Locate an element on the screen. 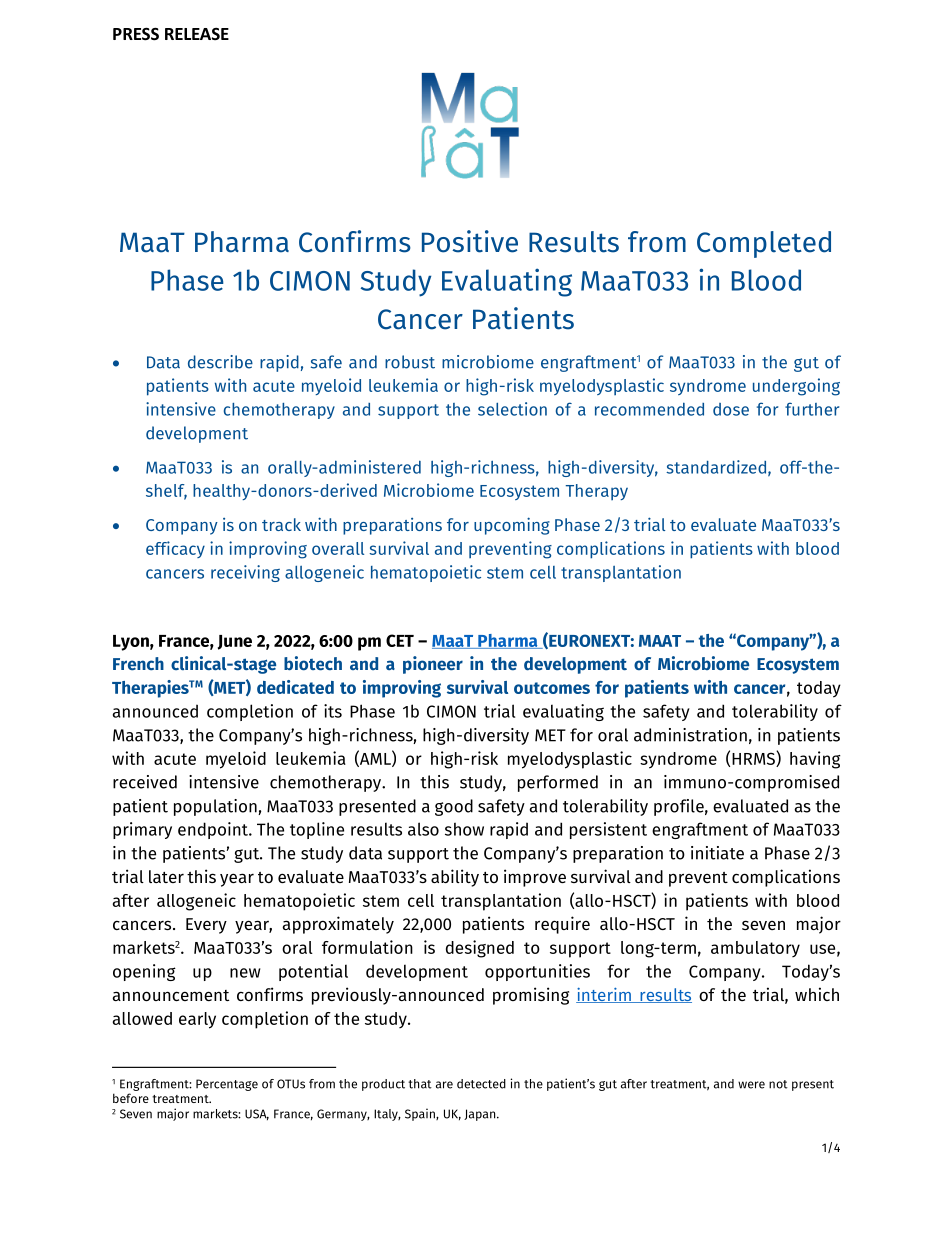 The height and width of the screenshot is (1233, 952). Percentage is located at coordinates (227, 1085).
